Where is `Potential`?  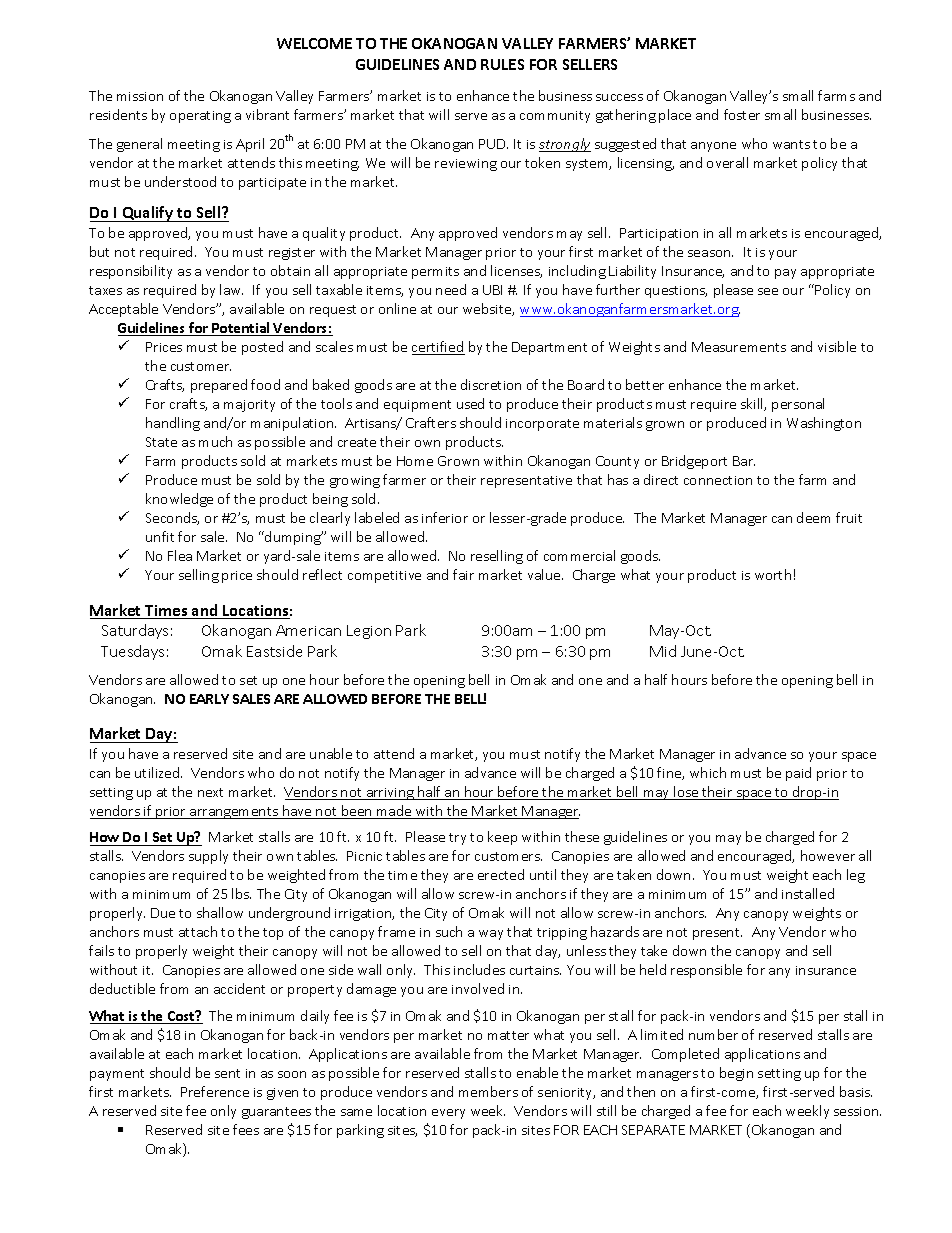
Potential is located at coordinates (241, 329).
